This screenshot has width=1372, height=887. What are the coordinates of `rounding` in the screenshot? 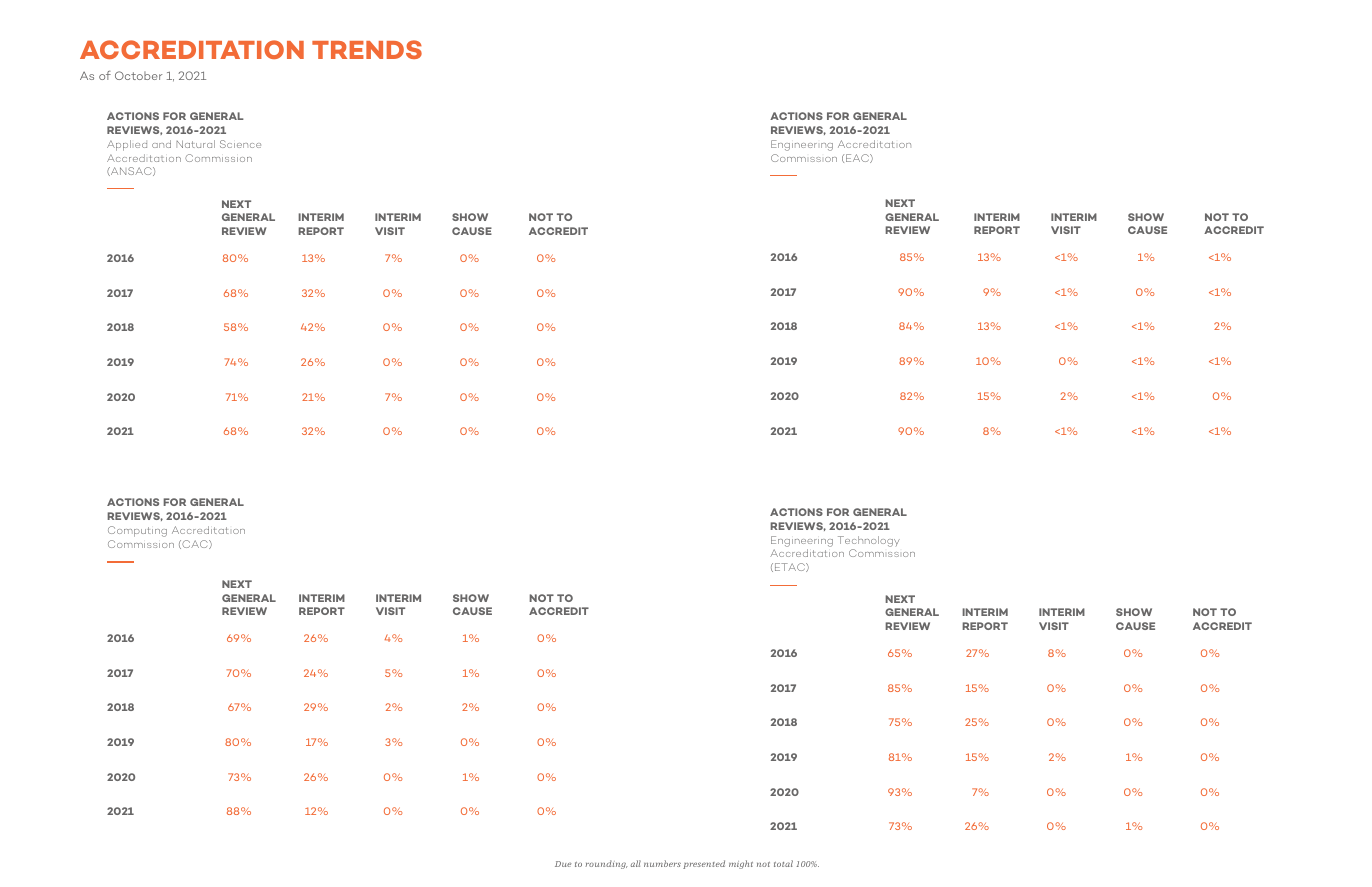 It's located at (606, 864).
